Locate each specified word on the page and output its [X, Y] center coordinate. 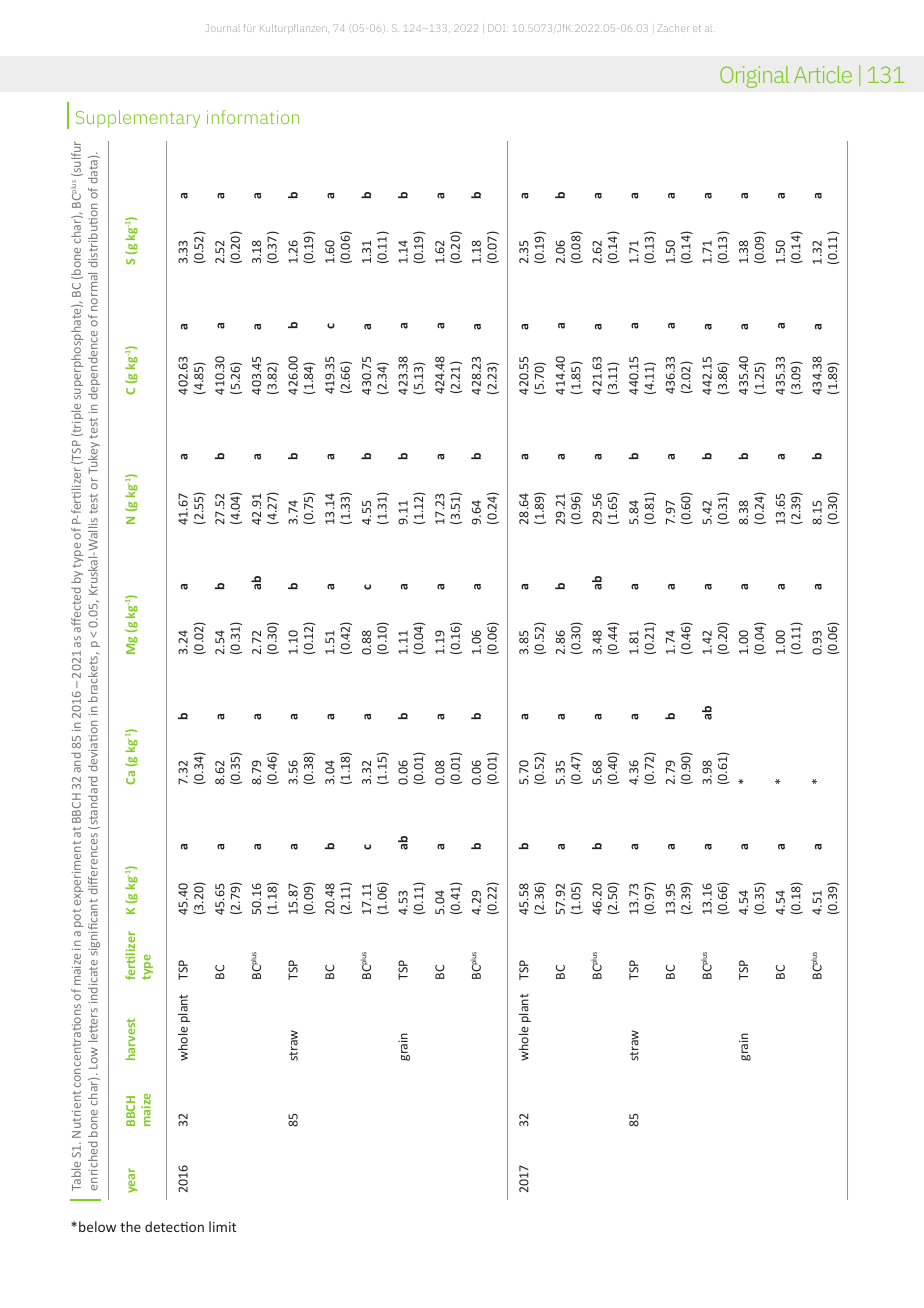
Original [754, 77]
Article [823, 74]
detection [174, 1226]
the [130, 1226]
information [253, 117]
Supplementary [138, 119]
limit [222, 1226]
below [97, 1226]
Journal [223, 28]
